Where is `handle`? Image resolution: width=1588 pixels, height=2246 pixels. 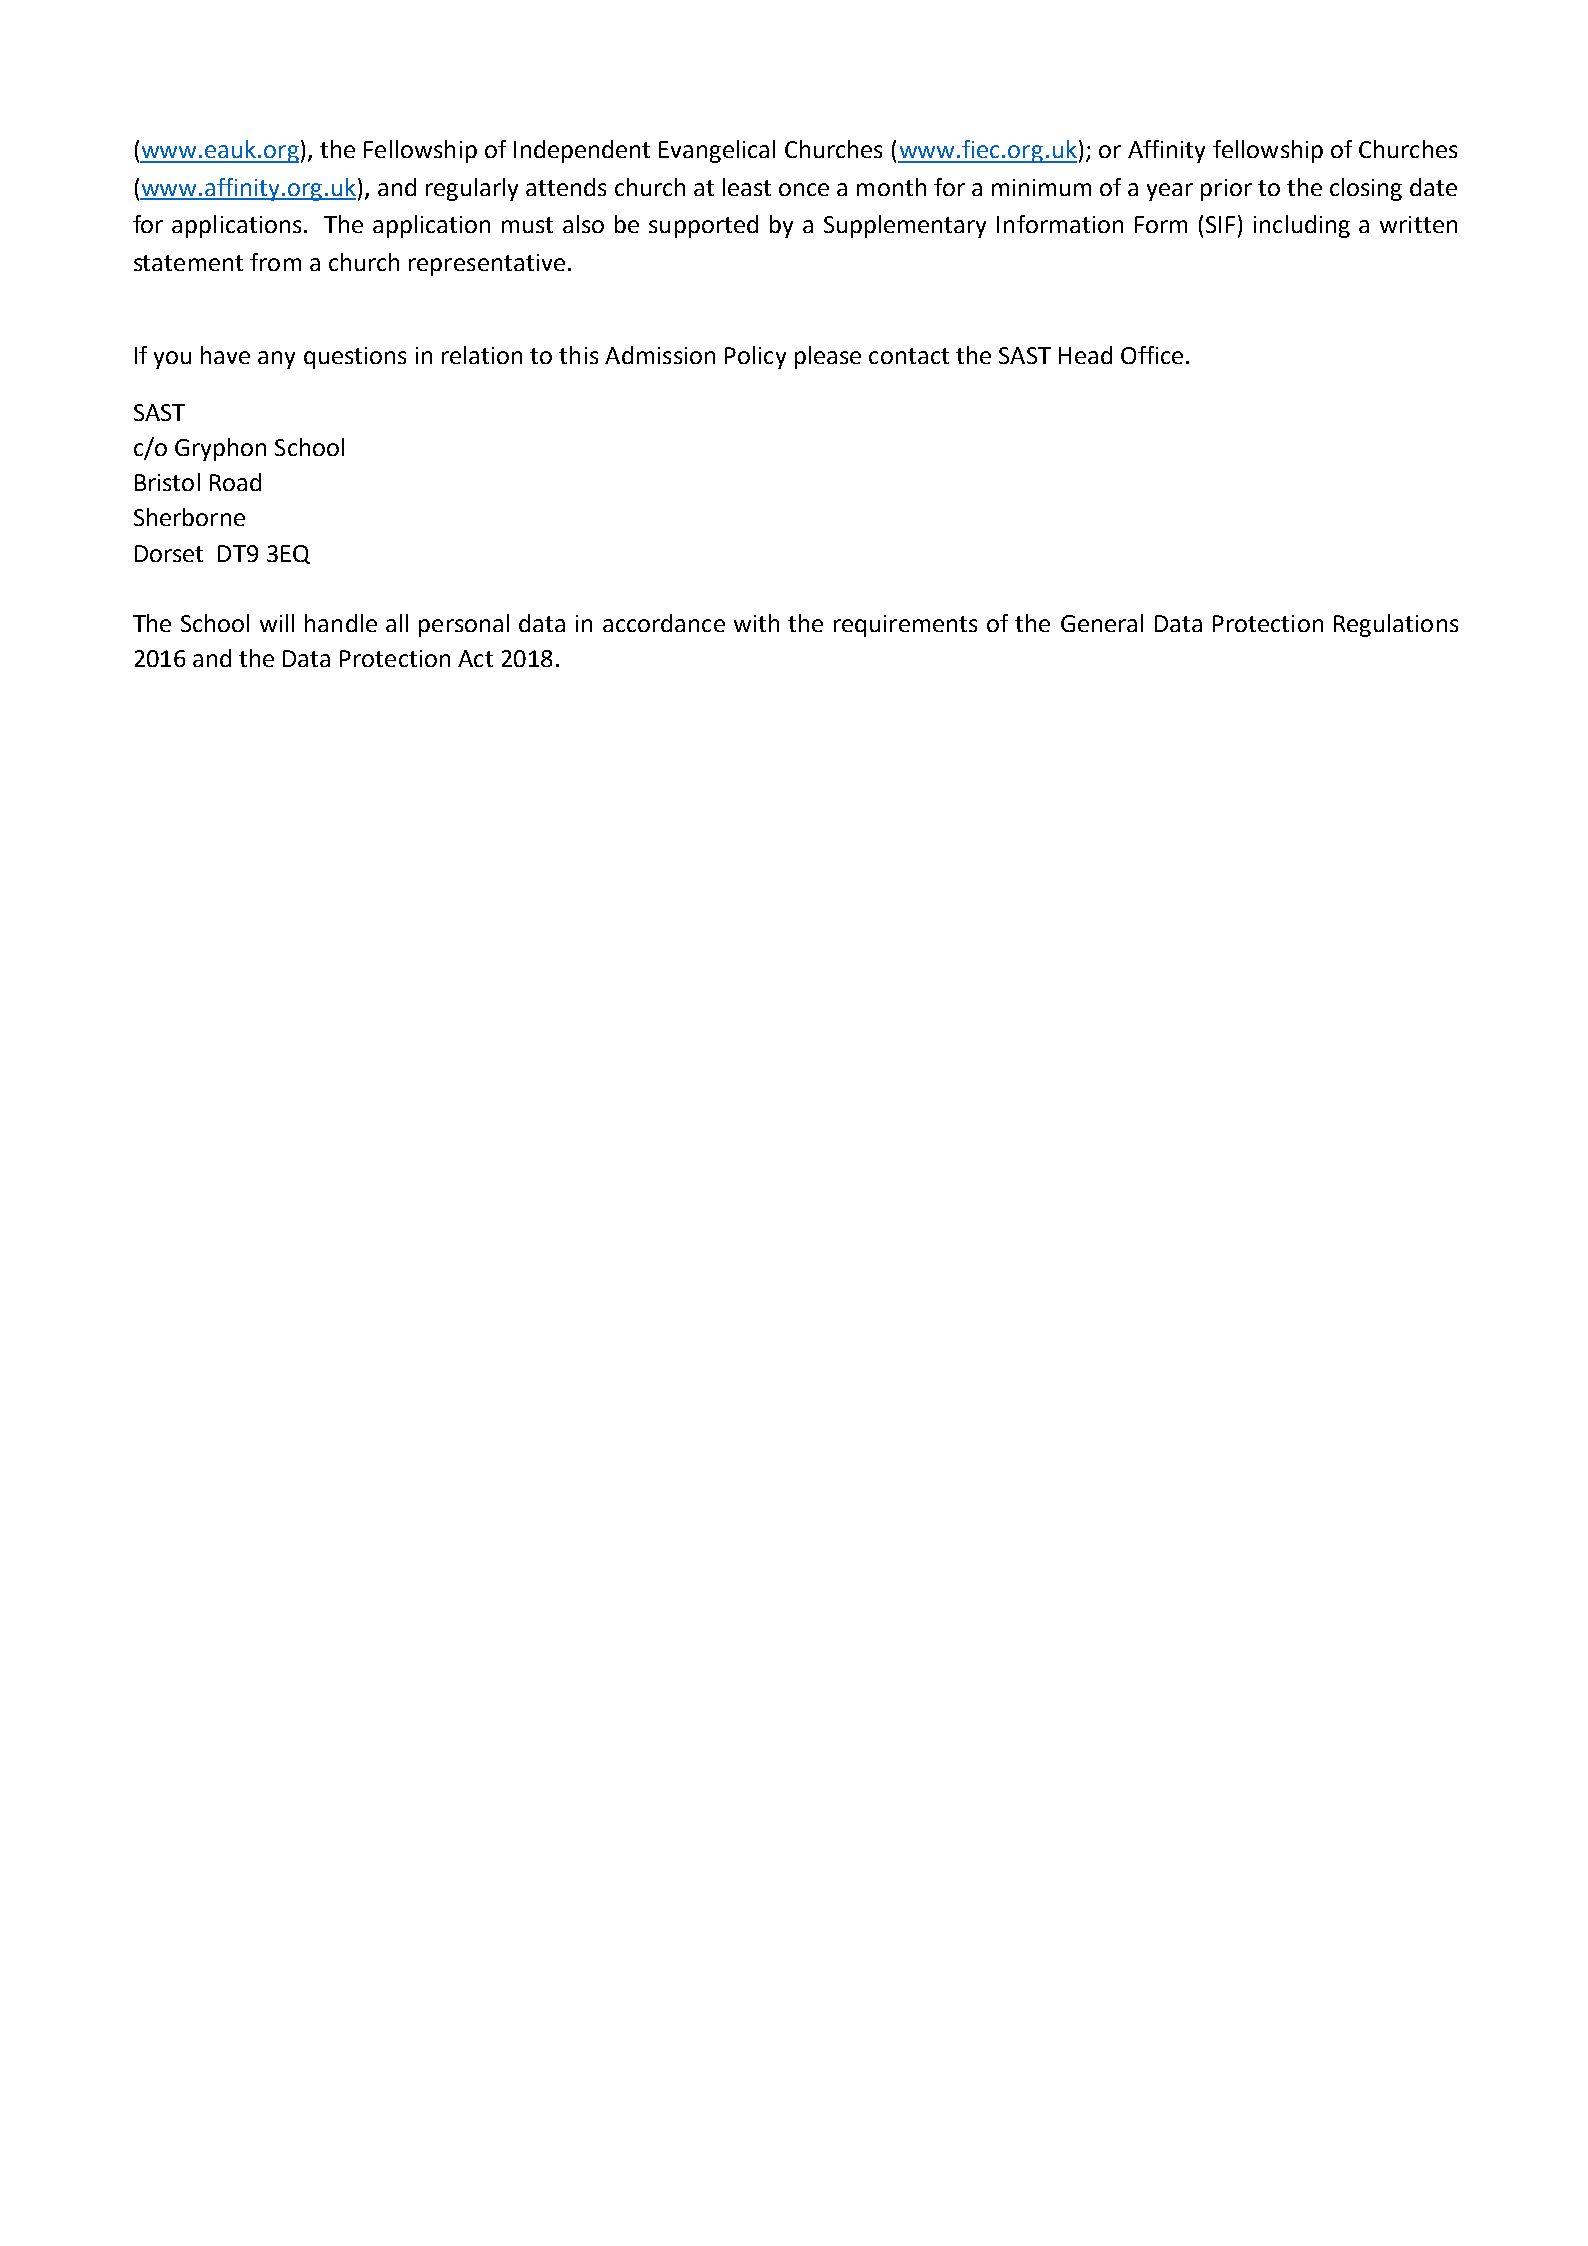
handle is located at coordinates (341, 623).
